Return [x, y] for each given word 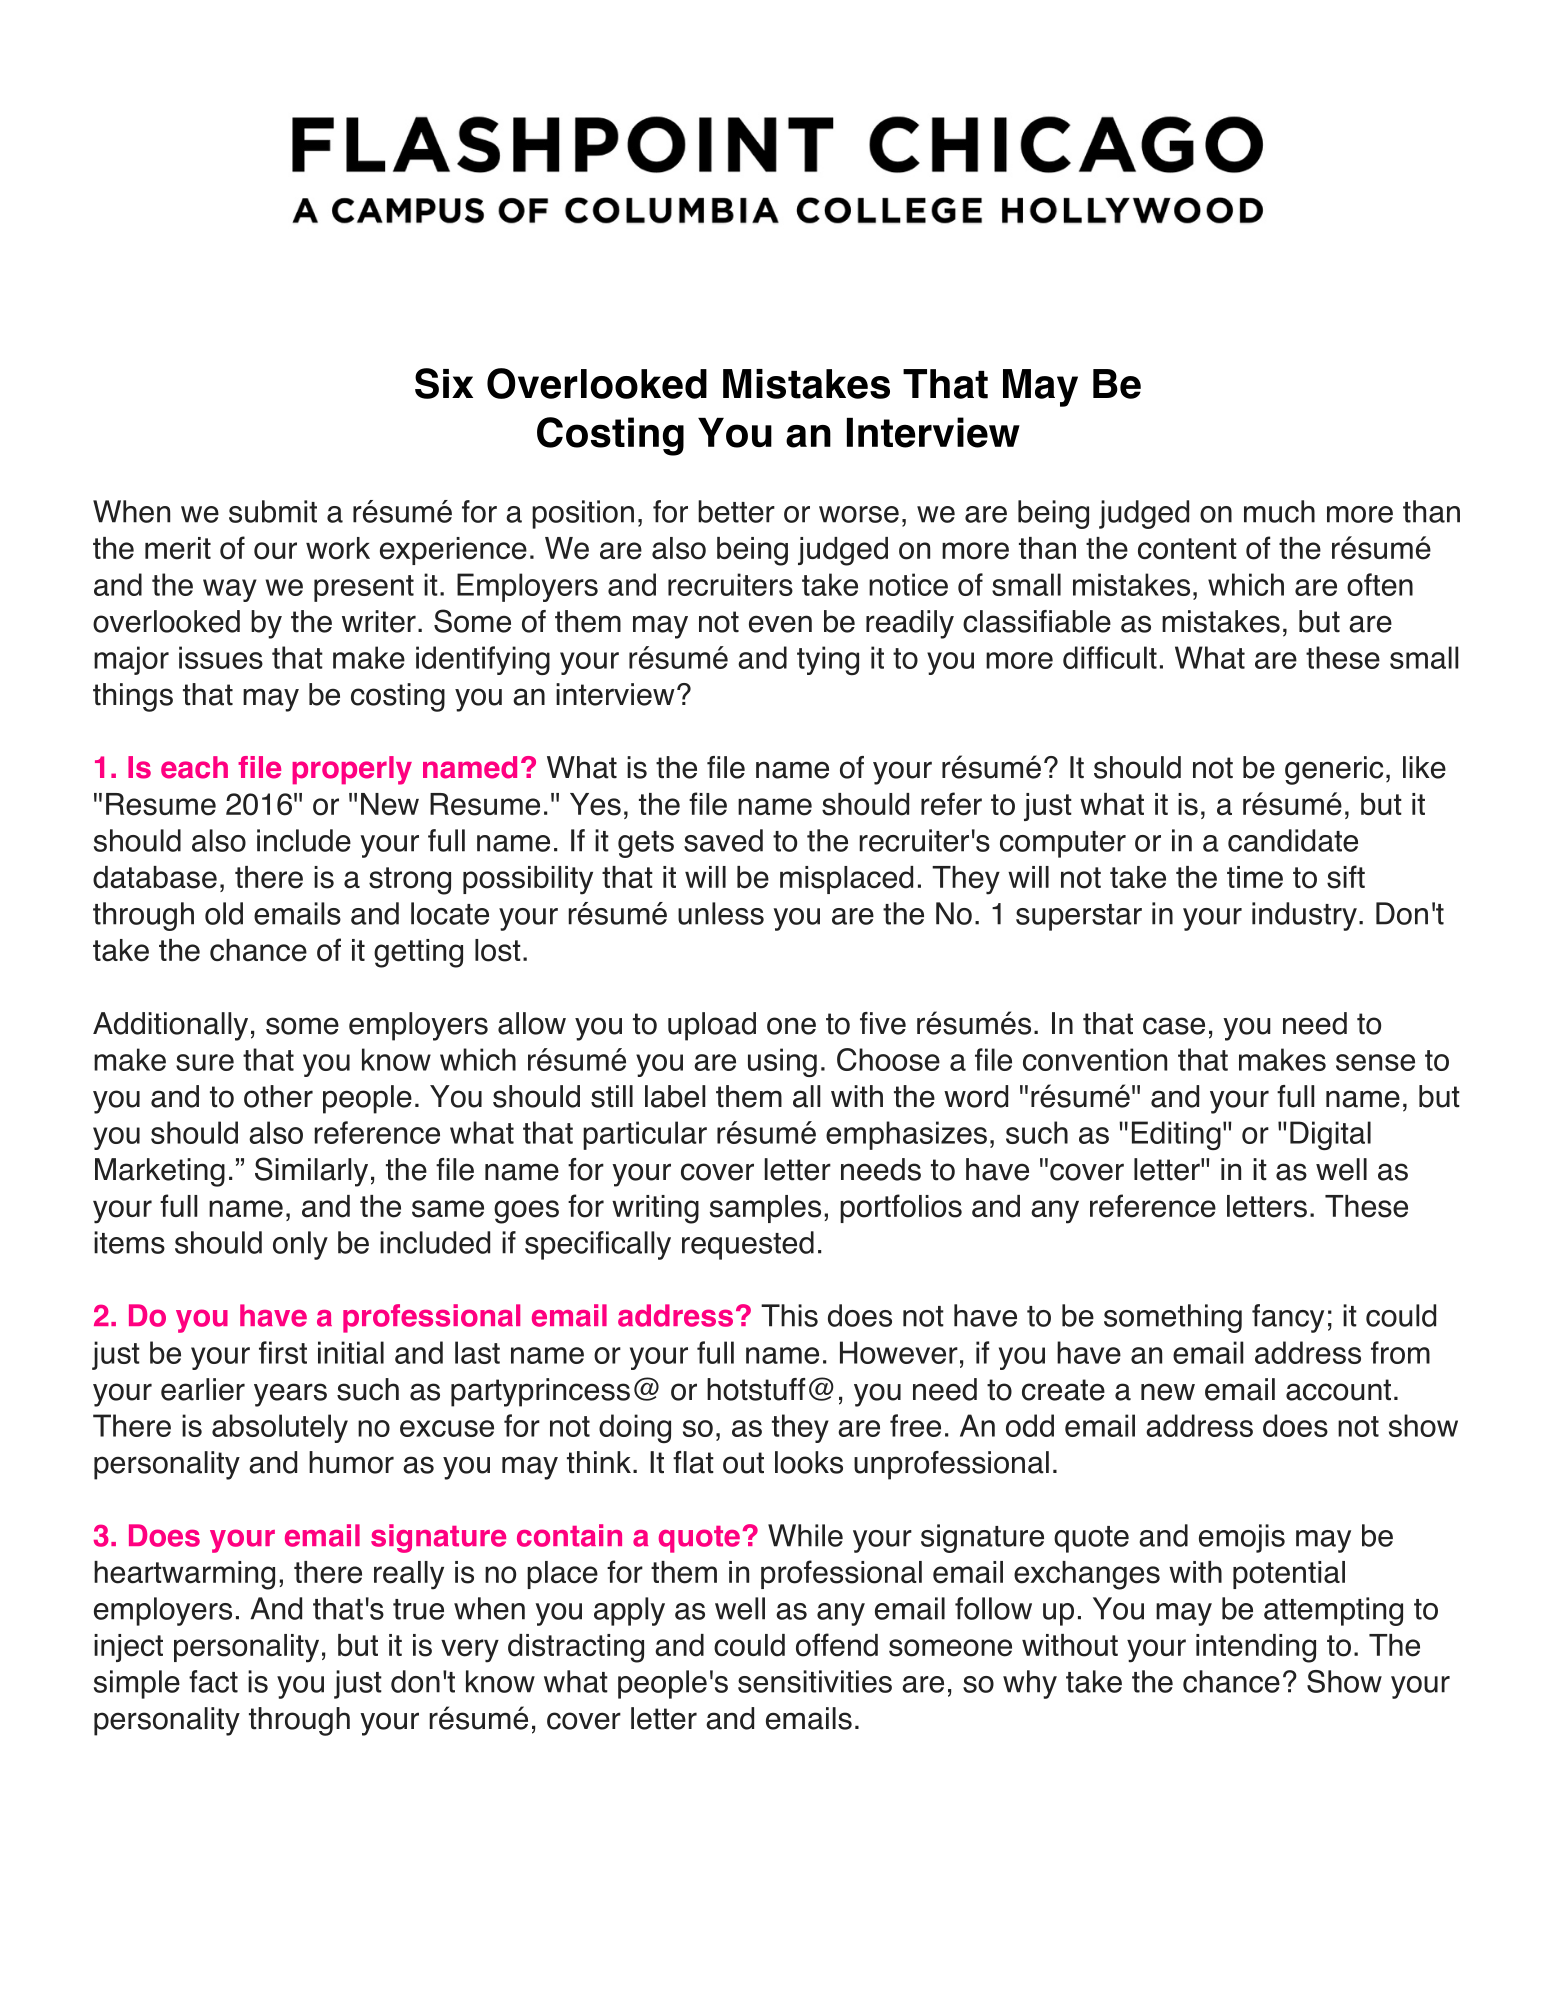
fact [213, 1681]
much [1279, 511]
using [782, 1062]
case [1174, 1026]
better [736, 511]
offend [837, 1645]
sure [205, 1062]
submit [273, 511]
